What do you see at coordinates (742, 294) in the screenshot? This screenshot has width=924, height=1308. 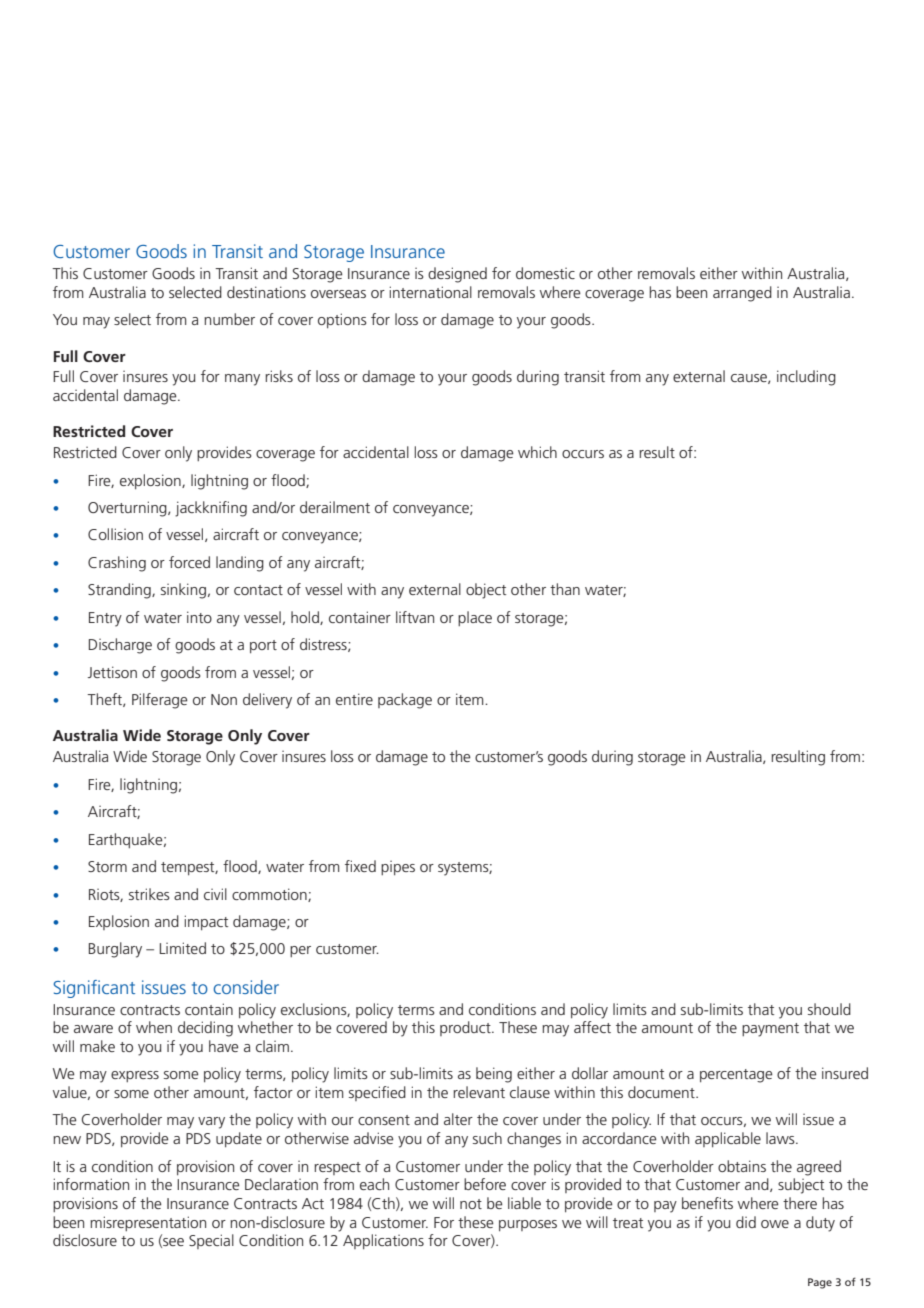 I see `arranged` at bounding box center [742, 294].
